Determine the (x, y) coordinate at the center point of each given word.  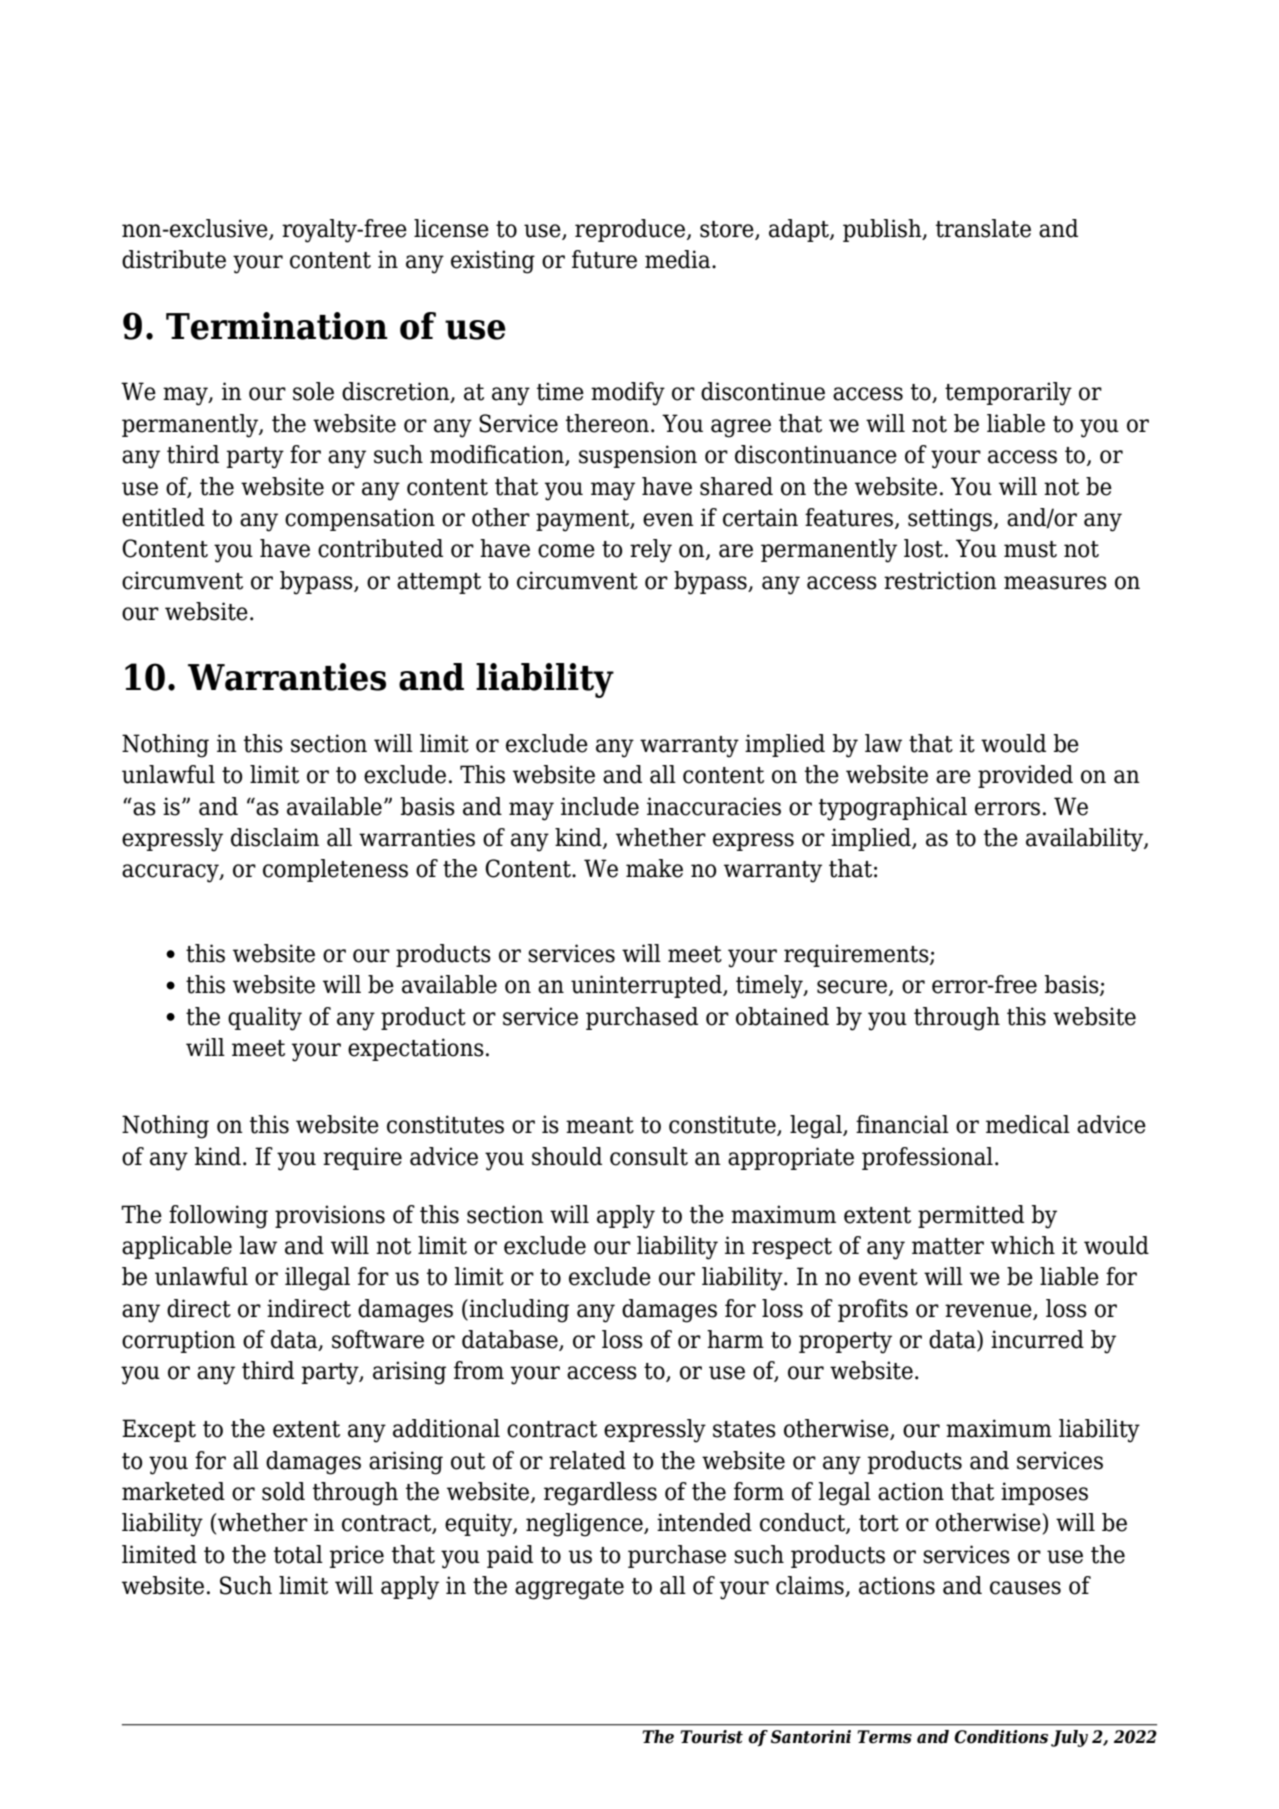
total (298, 1554)
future (604, 259)
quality (265, 1019)
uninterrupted (647, 986)
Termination (277, 326)
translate (983, 228)
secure (853, 988)
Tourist (711, 1737)
